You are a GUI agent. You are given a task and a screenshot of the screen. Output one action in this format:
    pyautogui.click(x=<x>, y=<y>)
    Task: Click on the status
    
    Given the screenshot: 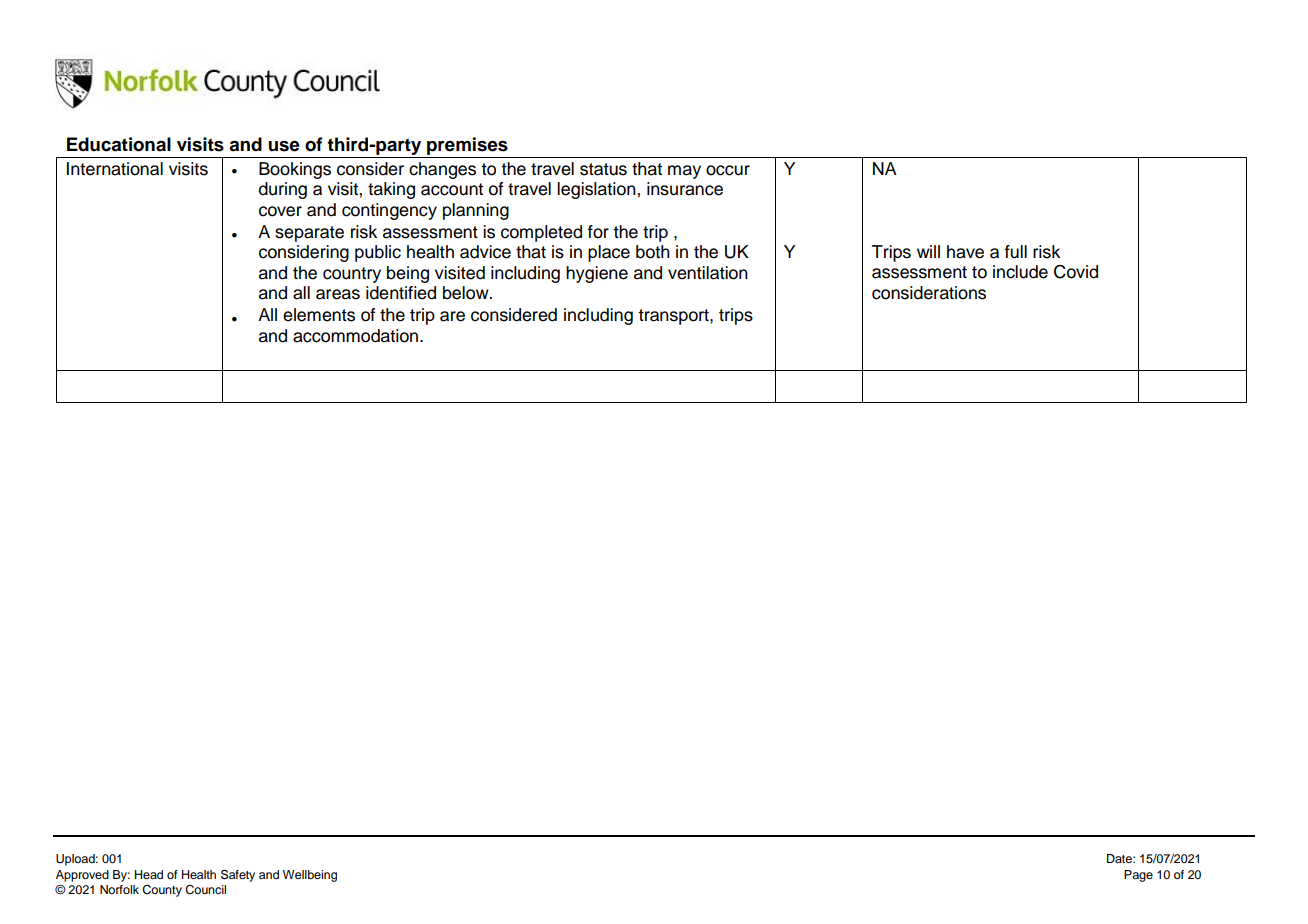 What is the action you would take?
    pyautogui.click(x=603, y=169)
